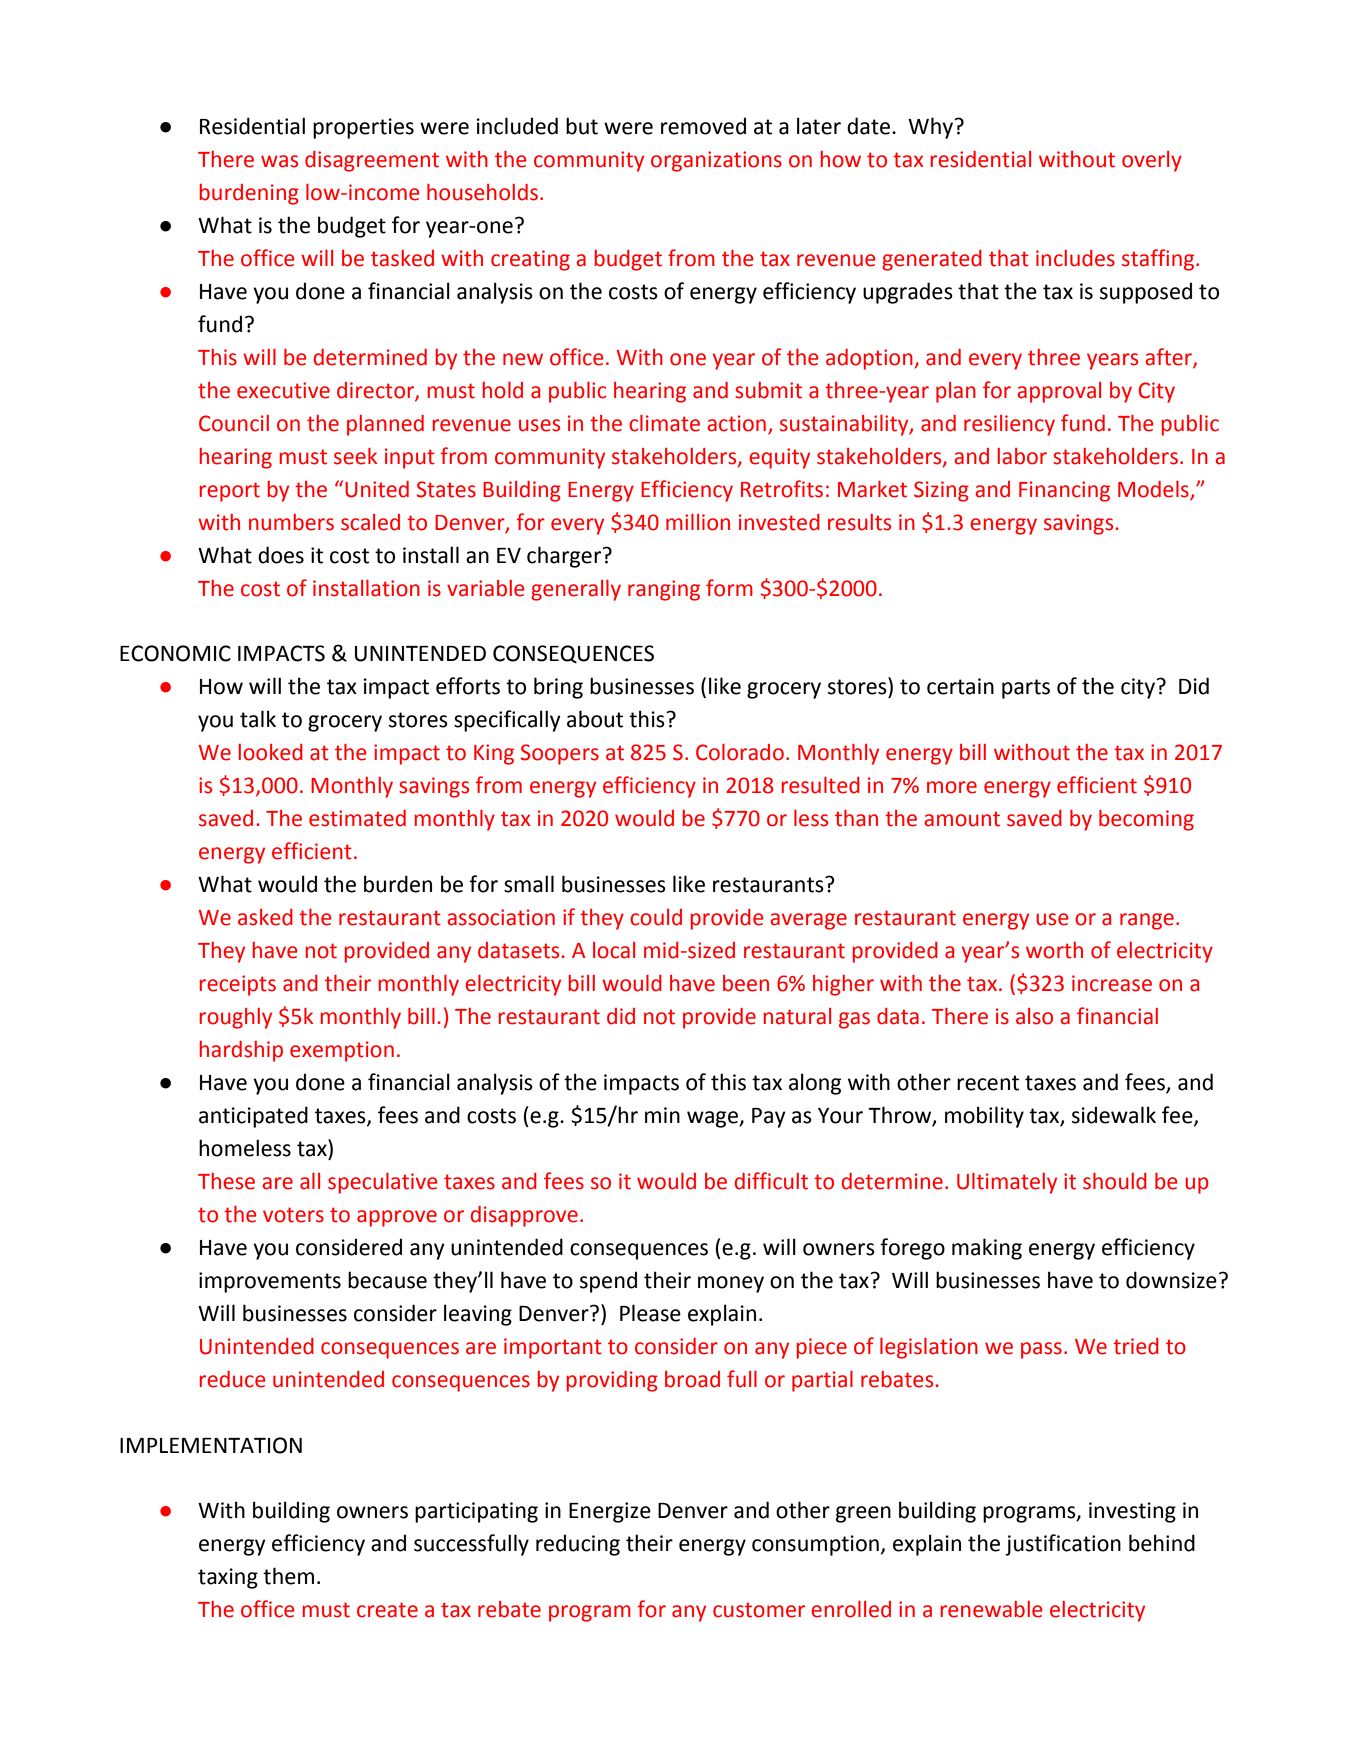  What do you see at coordinates (279, 161) in the document?
I see `was` at bounding box center [279, 161].
